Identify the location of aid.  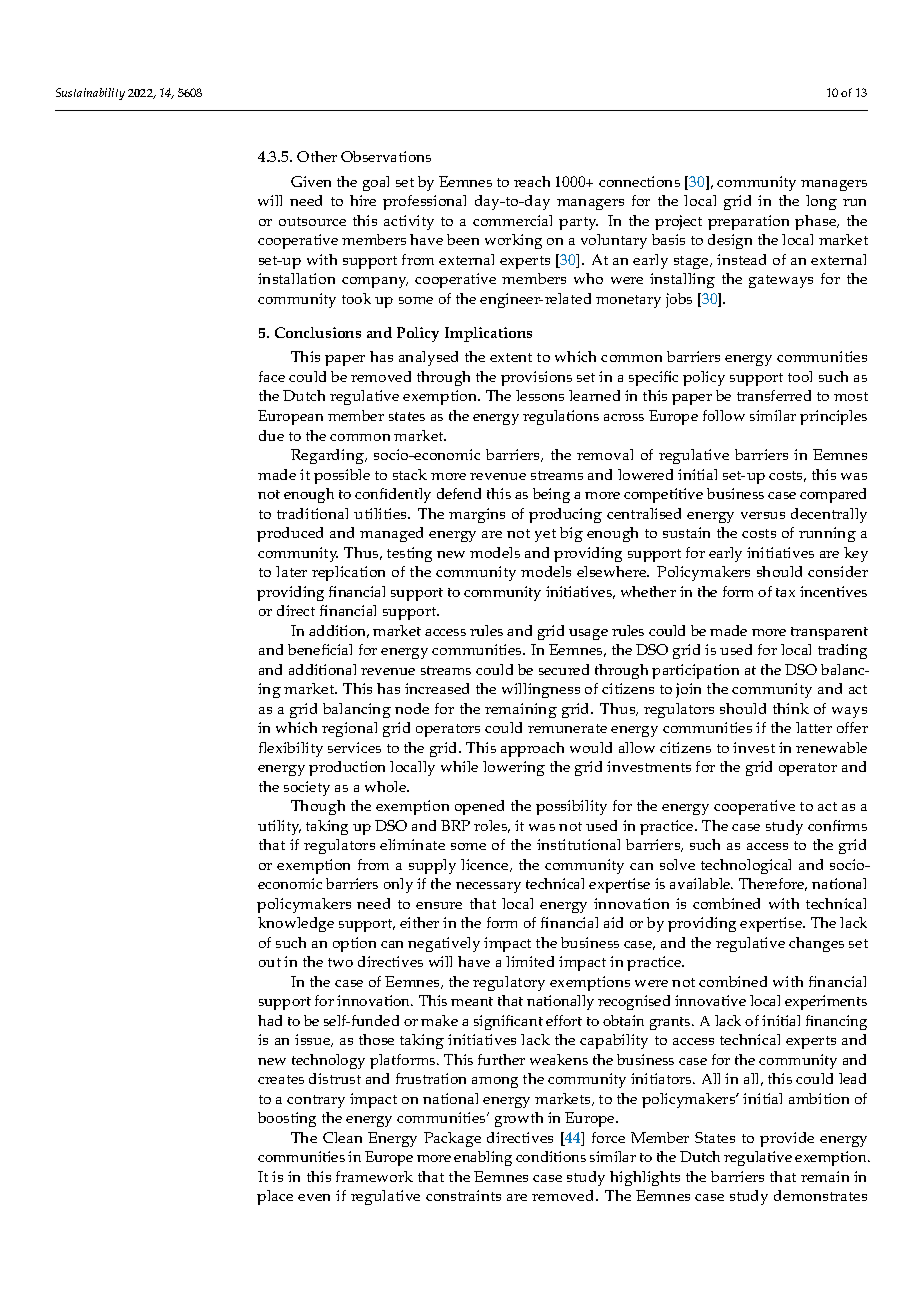
(613, 922).
